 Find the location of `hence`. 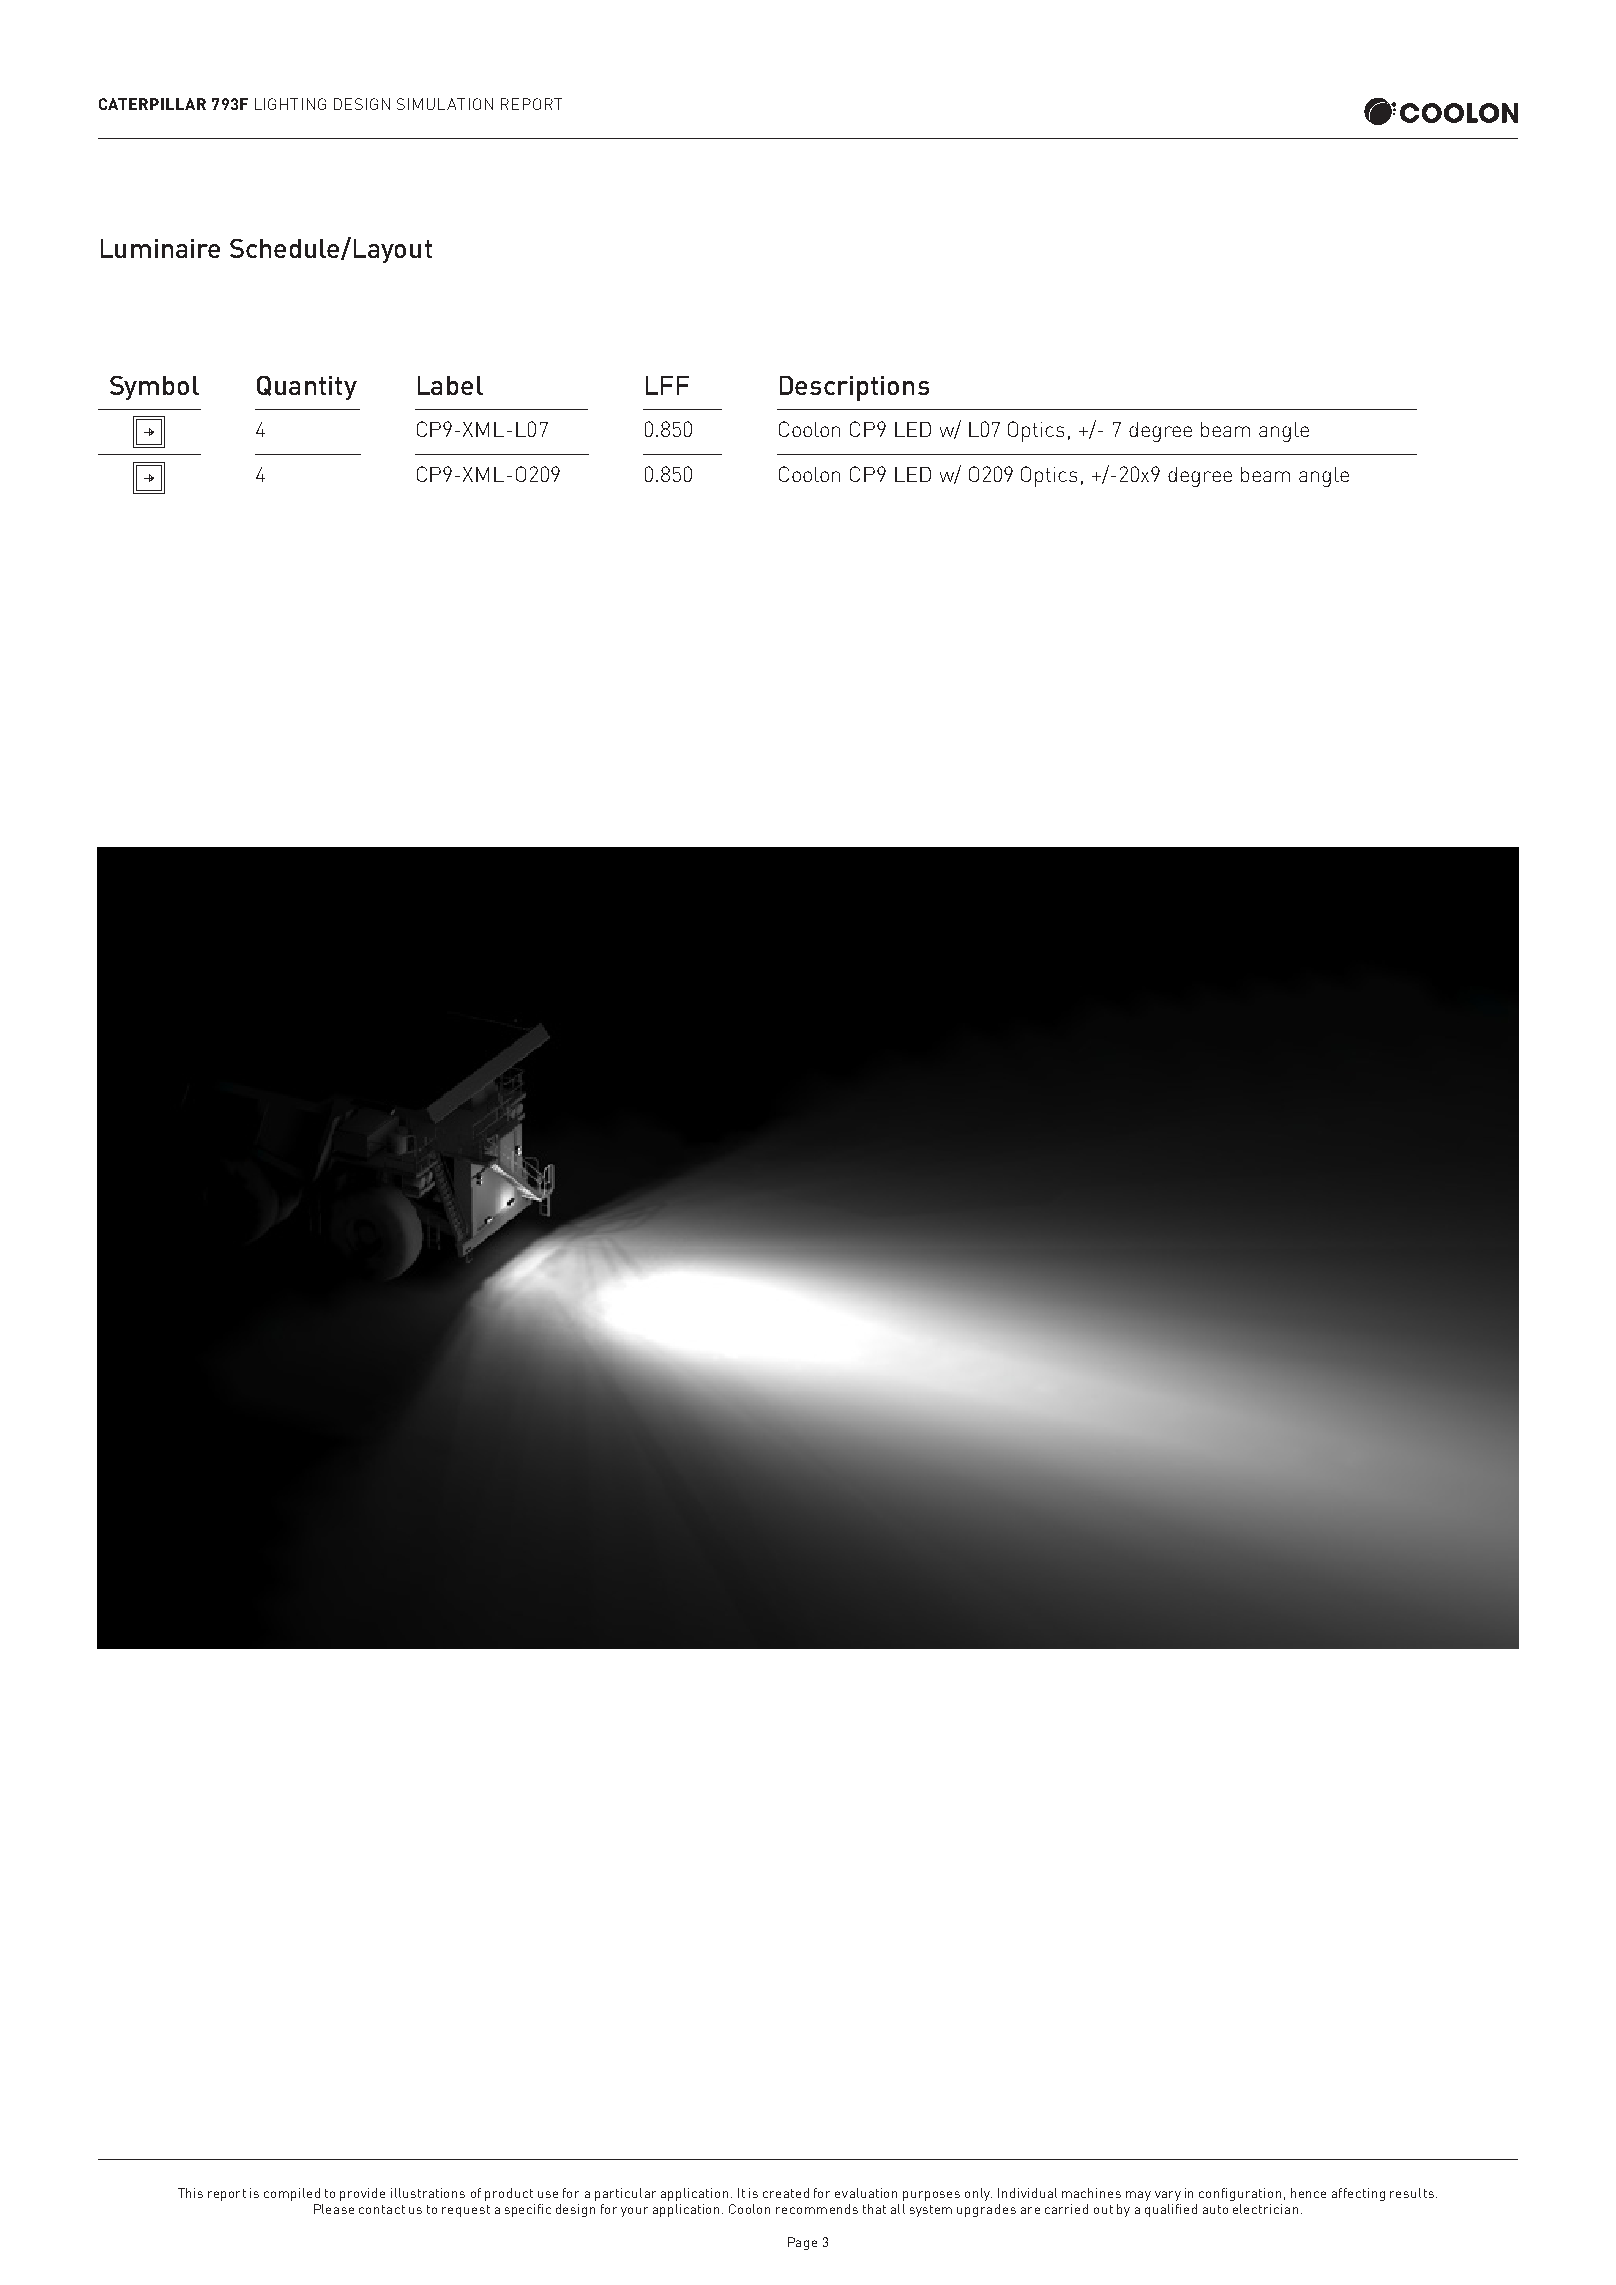

hence is located at coordinates (1308, 2193).
